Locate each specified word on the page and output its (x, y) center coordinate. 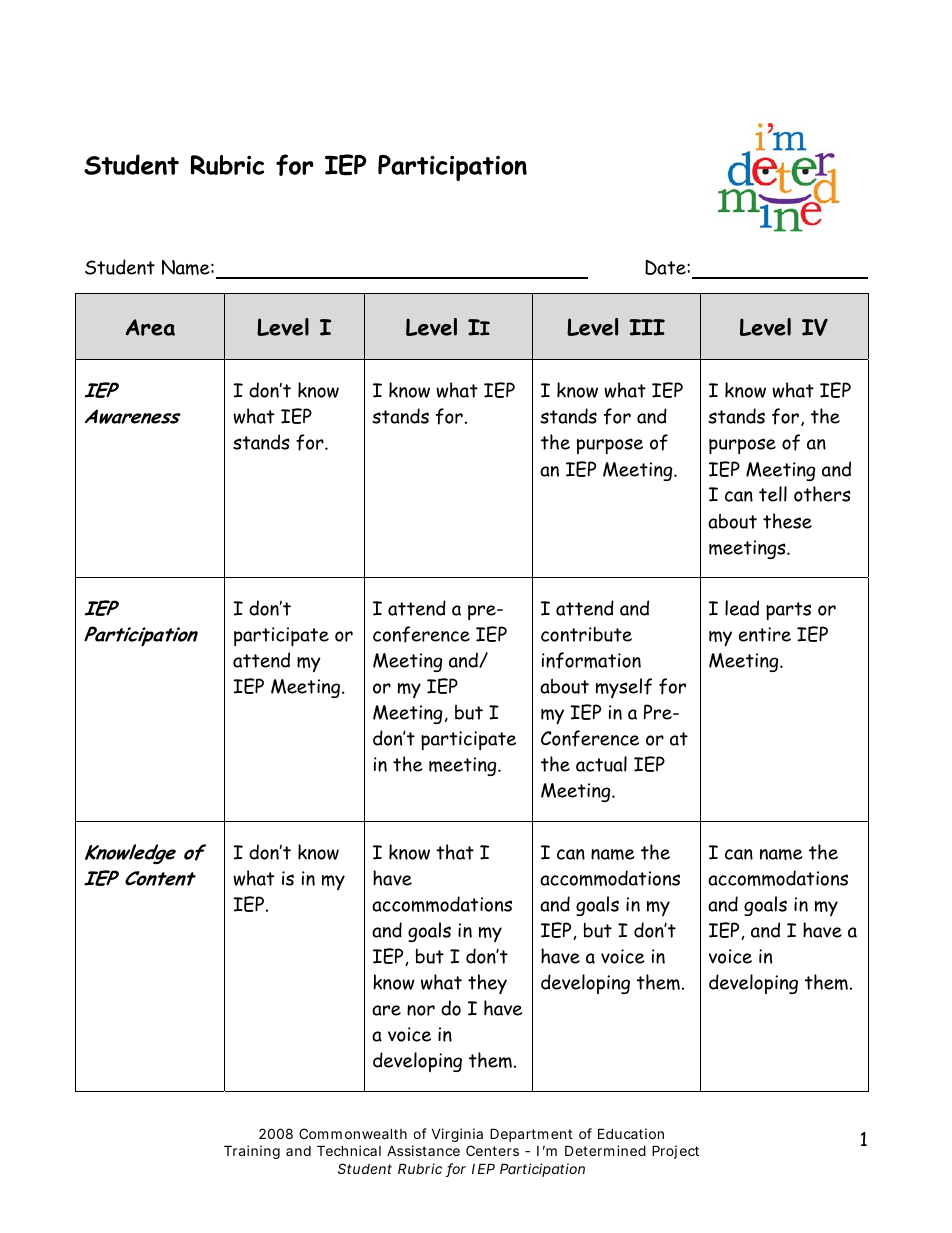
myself (624, 688)
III (647, 327)
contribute (586, 634)
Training (252, 1152)
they (487, 984)
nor (421, 1010)
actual (601, 764)
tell (773, 494)
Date (666, 267)
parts (788, 611)
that (455, 852)
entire (765, 634)
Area (150, 327)
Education (631, 1133)
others (822, 494)
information (591, 660)
